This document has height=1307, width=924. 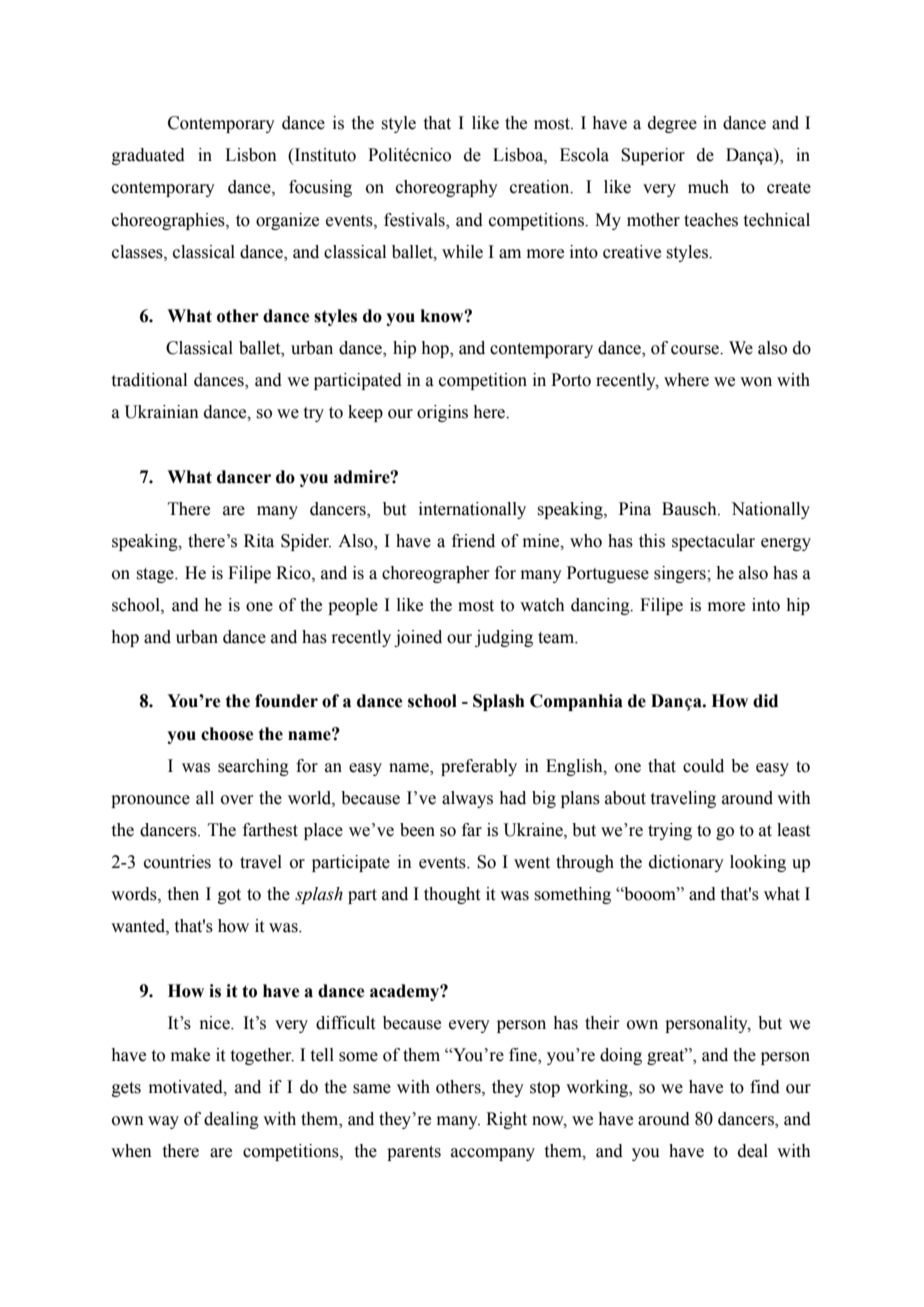 I want to click on then, so click(x=183, y=894).
